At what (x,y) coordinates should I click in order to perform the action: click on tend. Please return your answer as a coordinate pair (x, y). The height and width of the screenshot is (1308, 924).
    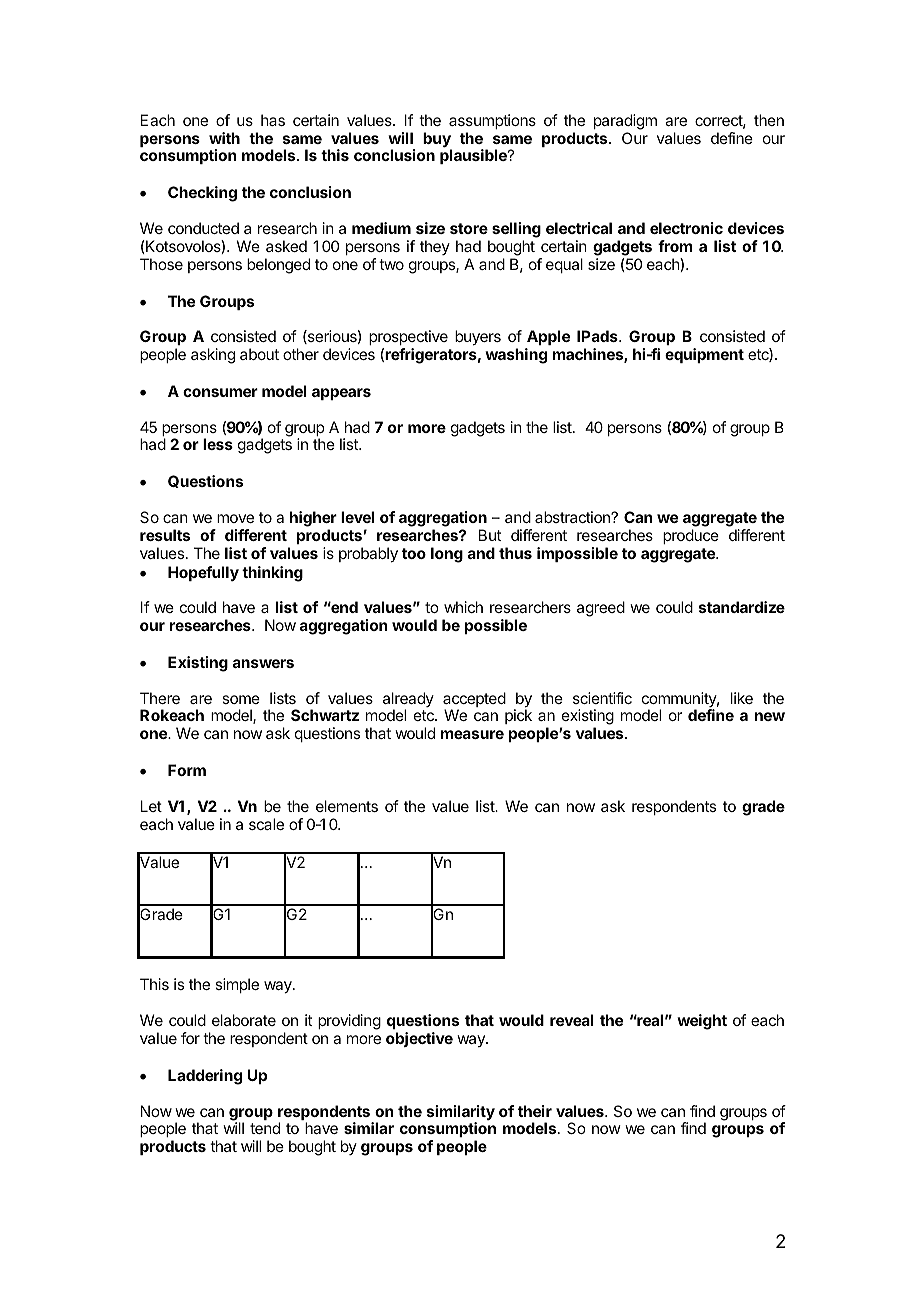
    Looking at the image, I should click on (265, 1128).
